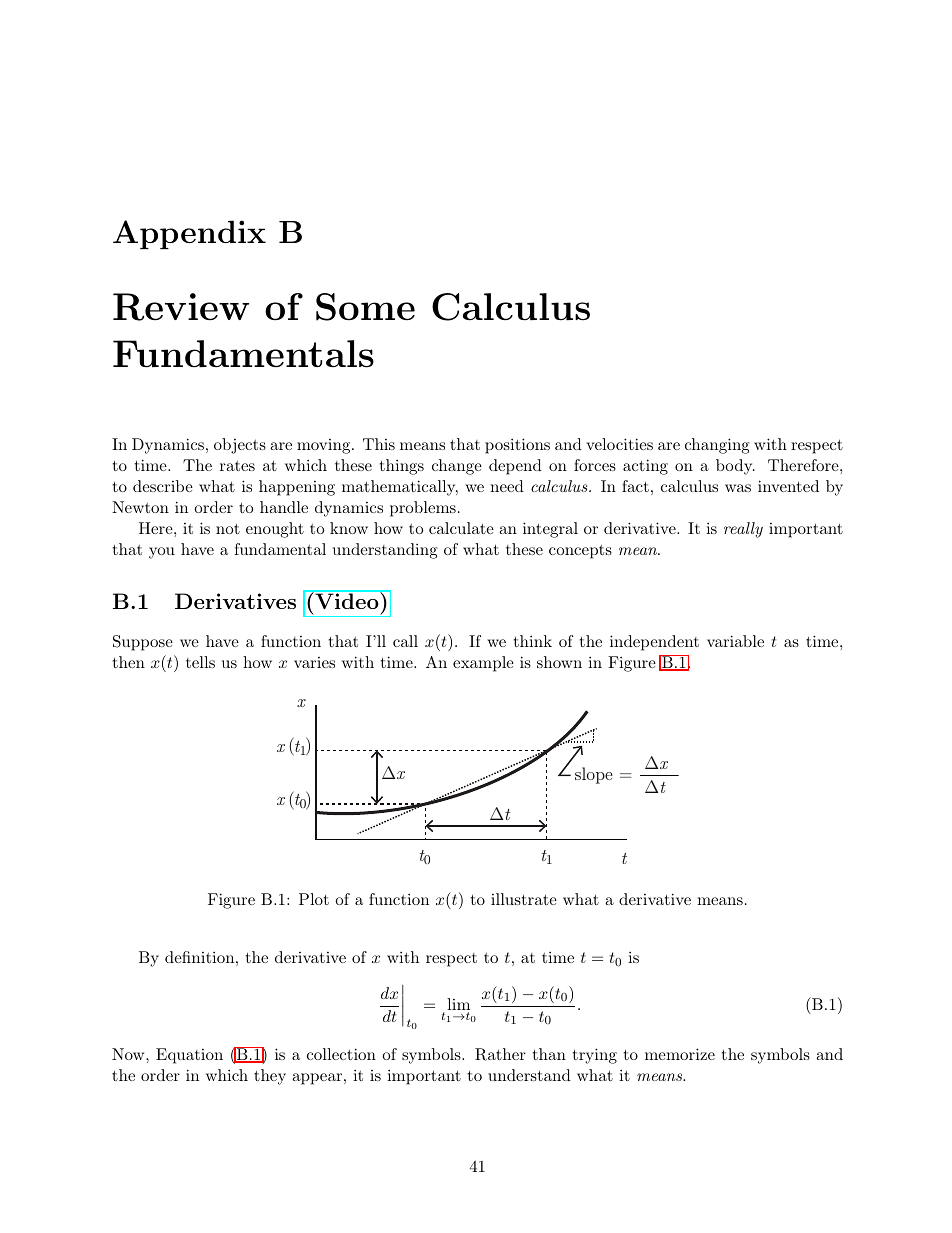 This screenshot has width=952, height=1233. What do you see at coordinates (189, 1056) in the screenshot?
I see `Equation` at bounding box center [189, 1056].
